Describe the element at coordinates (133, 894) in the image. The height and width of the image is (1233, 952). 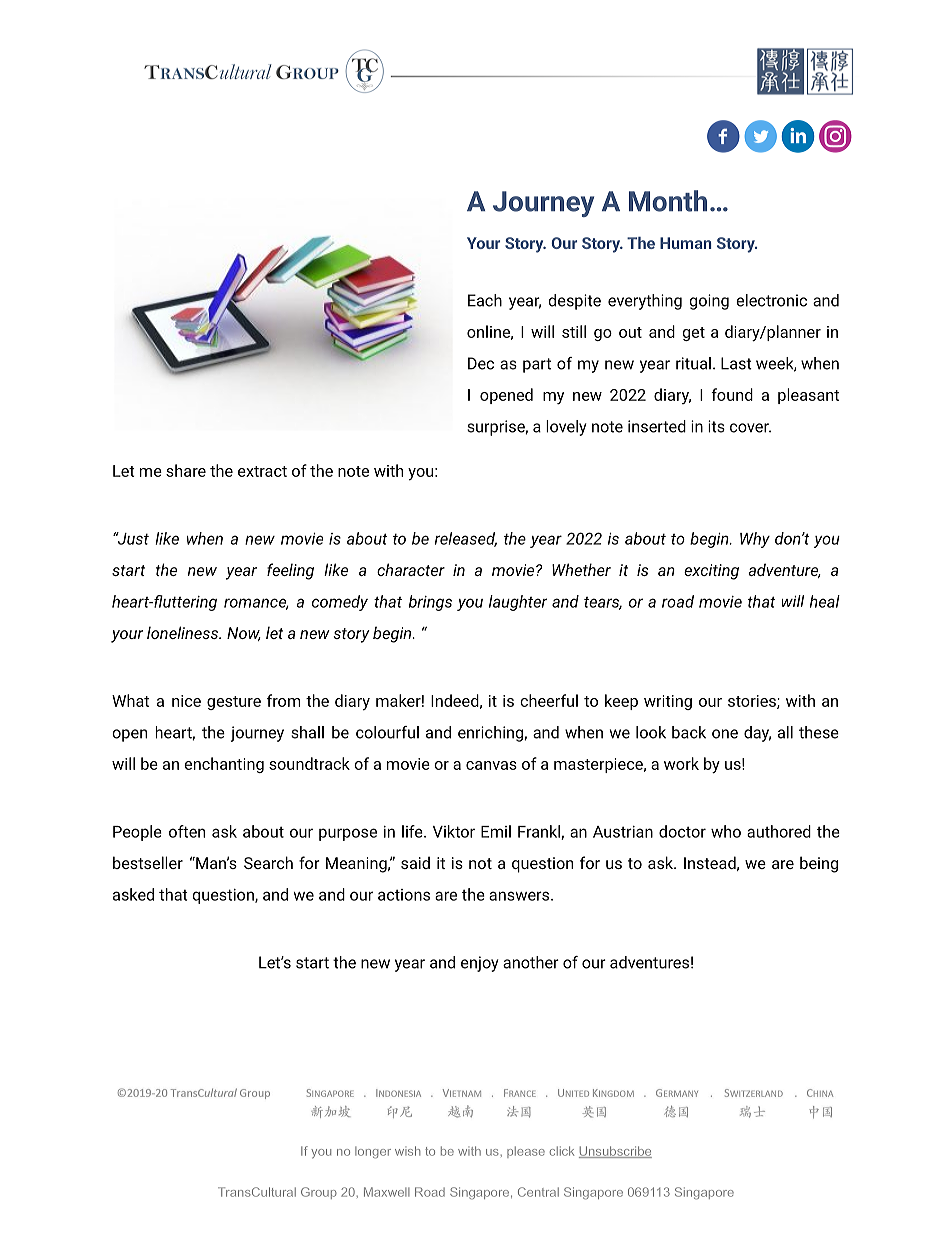
I see `asked` at that location.
